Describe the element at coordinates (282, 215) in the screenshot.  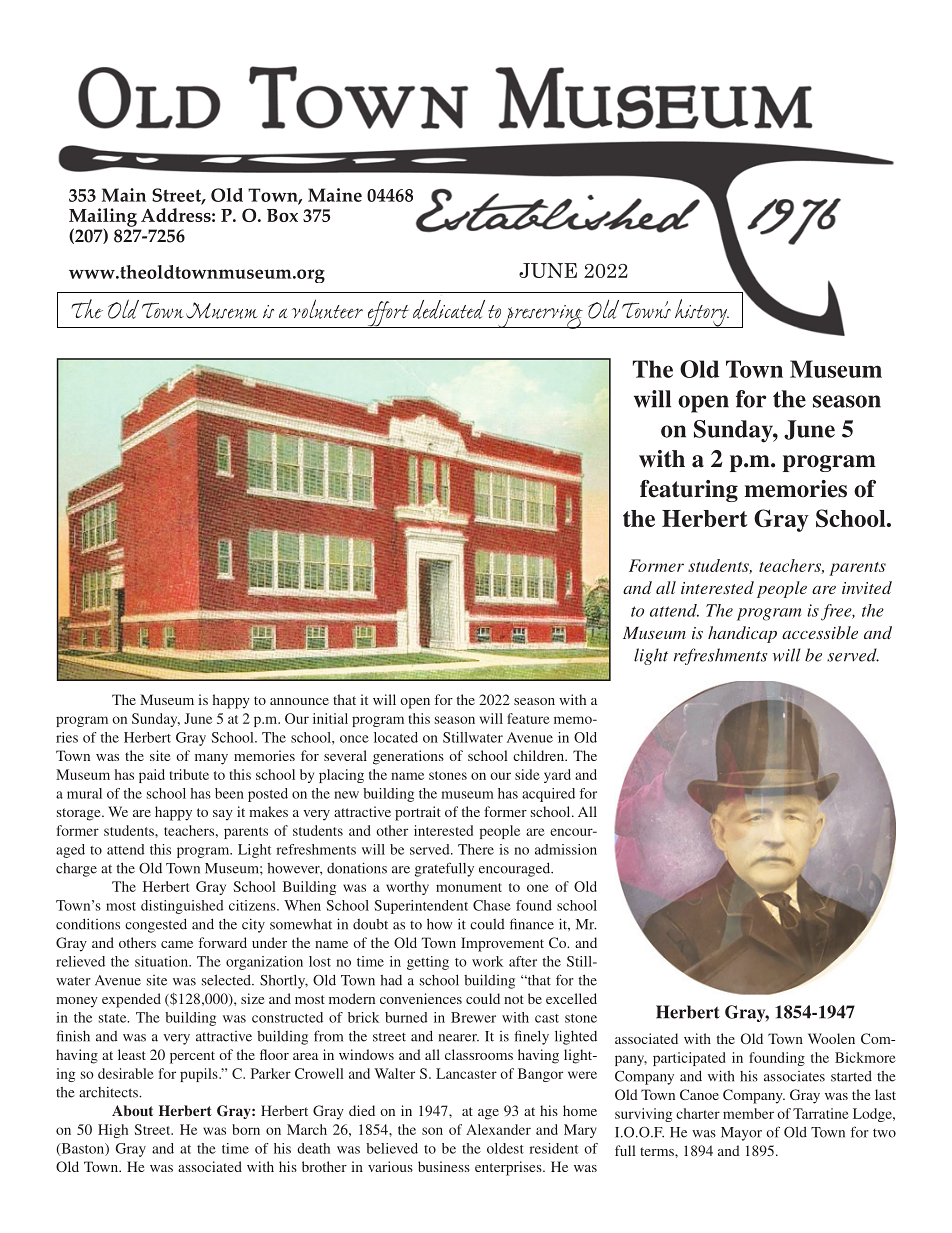
I see `Box` at that location.
